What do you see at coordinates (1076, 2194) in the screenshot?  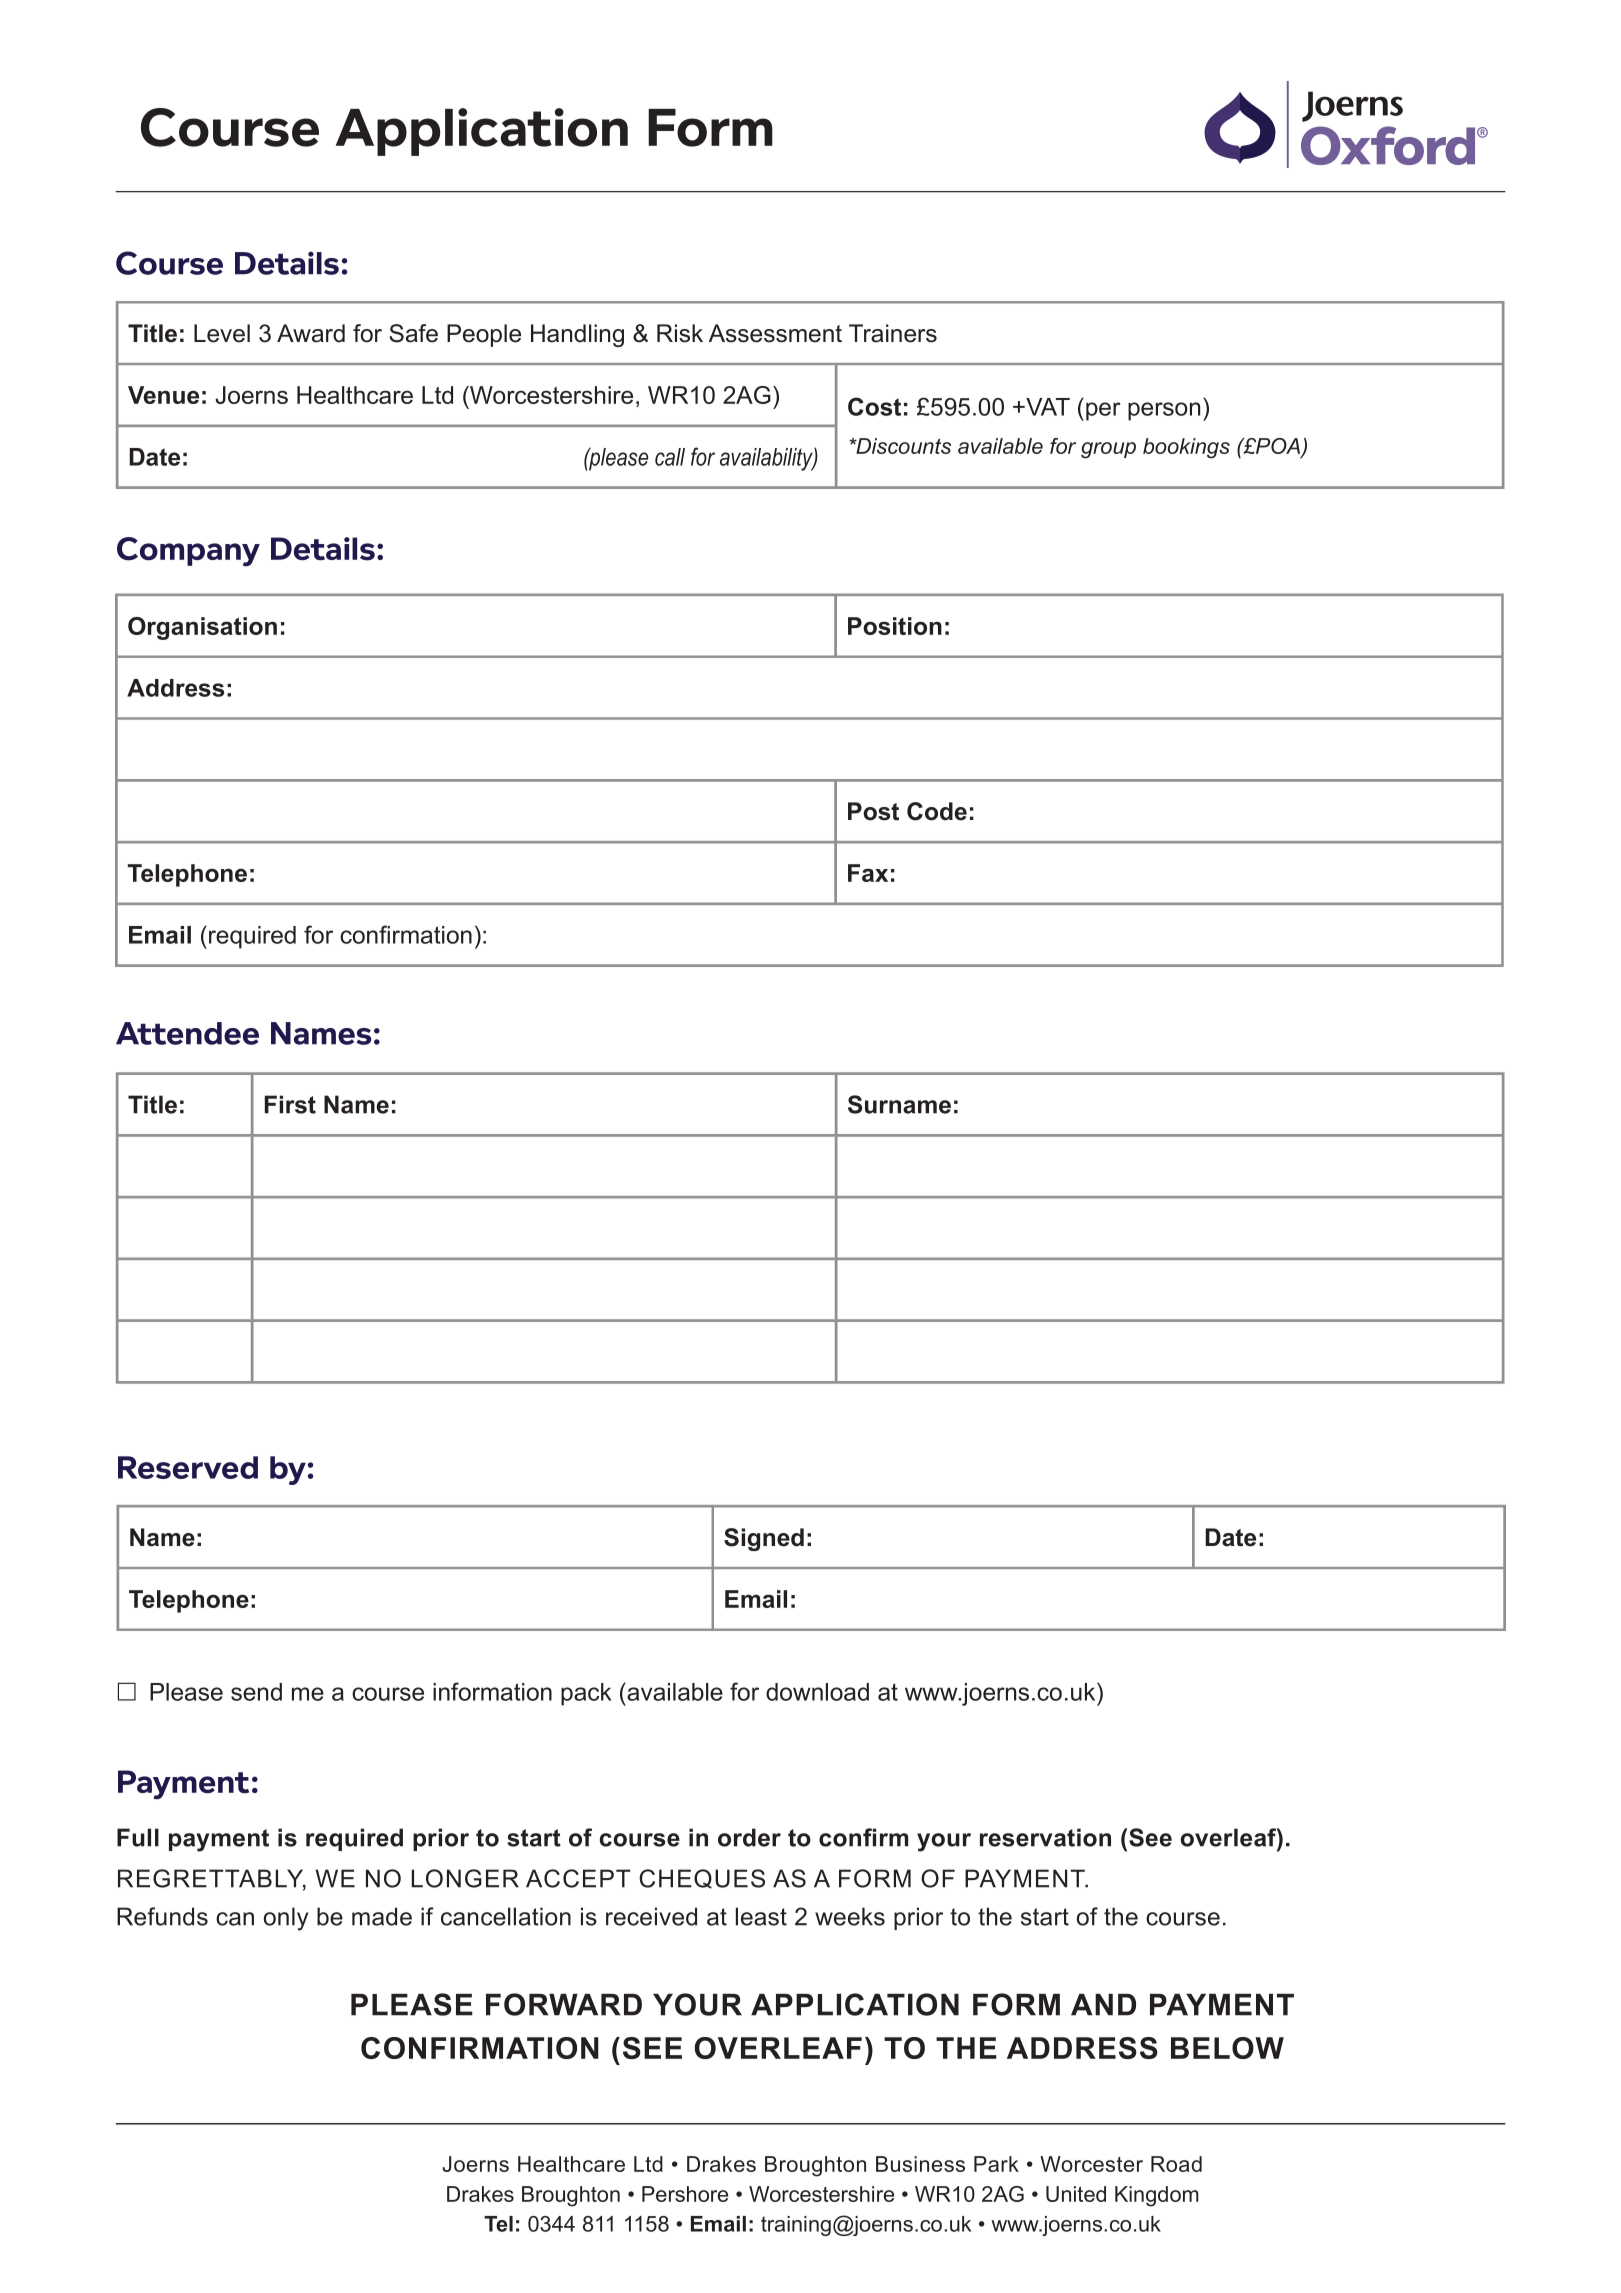 I see `United` at bounding box center [1076, 2194].
